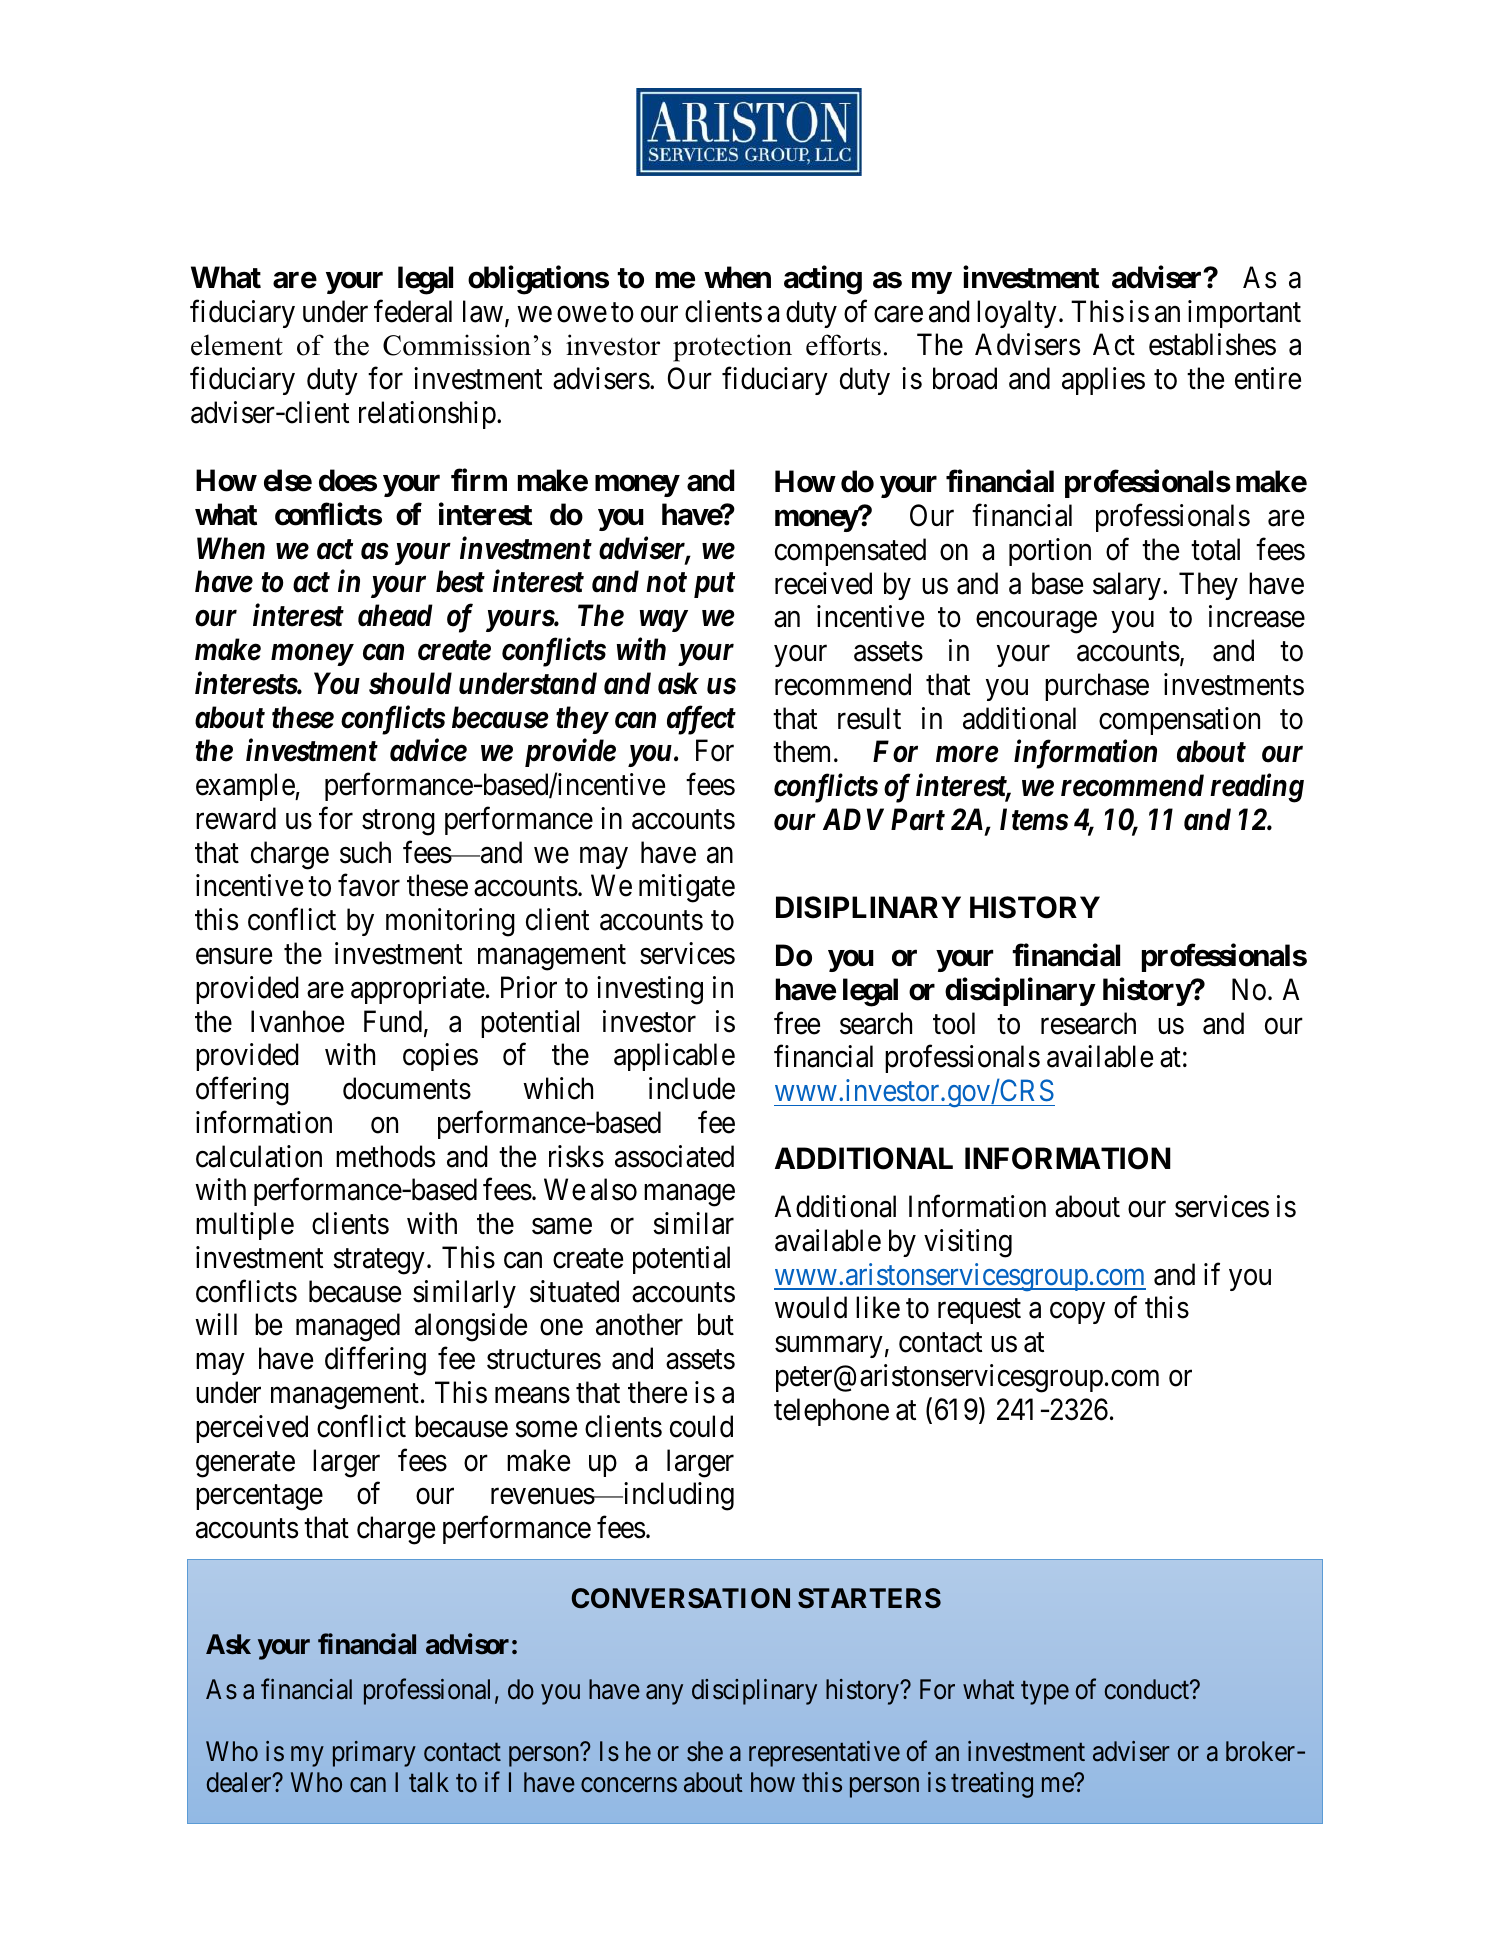 This screenshot has height=1938, width=1498. I want to click on type, so click(1045, 1693).
